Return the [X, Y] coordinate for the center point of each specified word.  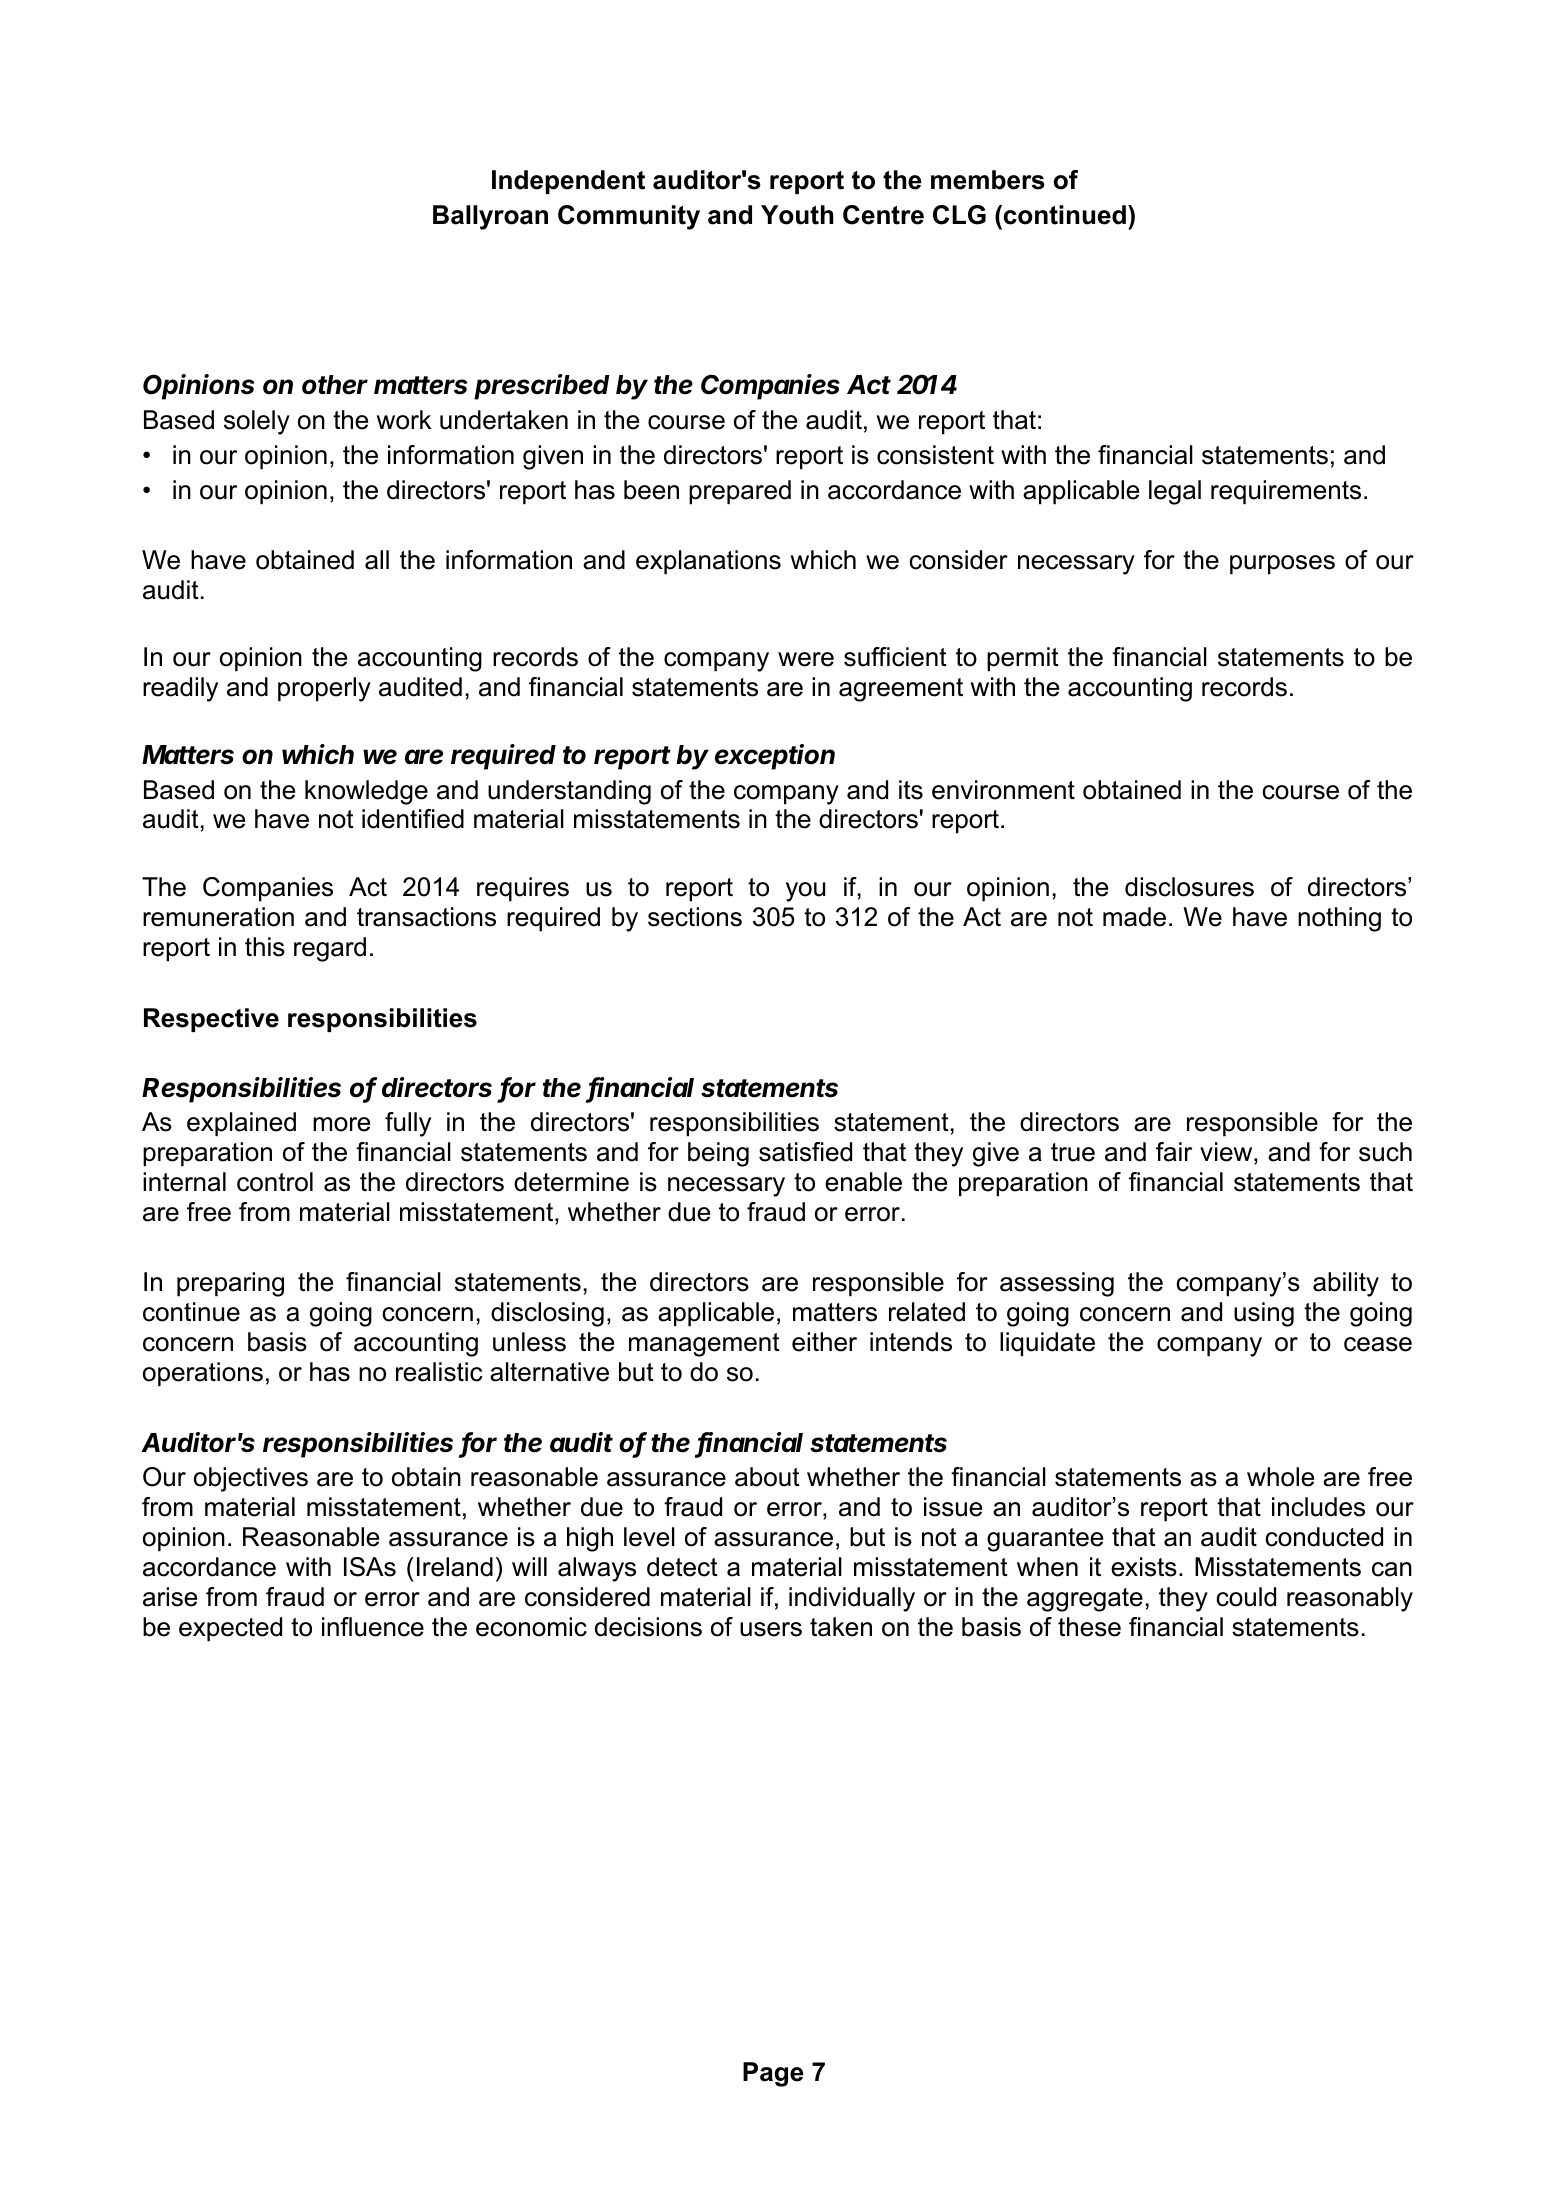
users [771, 1629]
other [335, 385]
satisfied [805, 1152]
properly [324, 689]
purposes [1282, 565]
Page [773, 2074]
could [1246, 1597]
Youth [797, 215]
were [806, 659]
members [988, 180]
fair [1174, 1152]
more [341, 1124]
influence [373, 1627]
